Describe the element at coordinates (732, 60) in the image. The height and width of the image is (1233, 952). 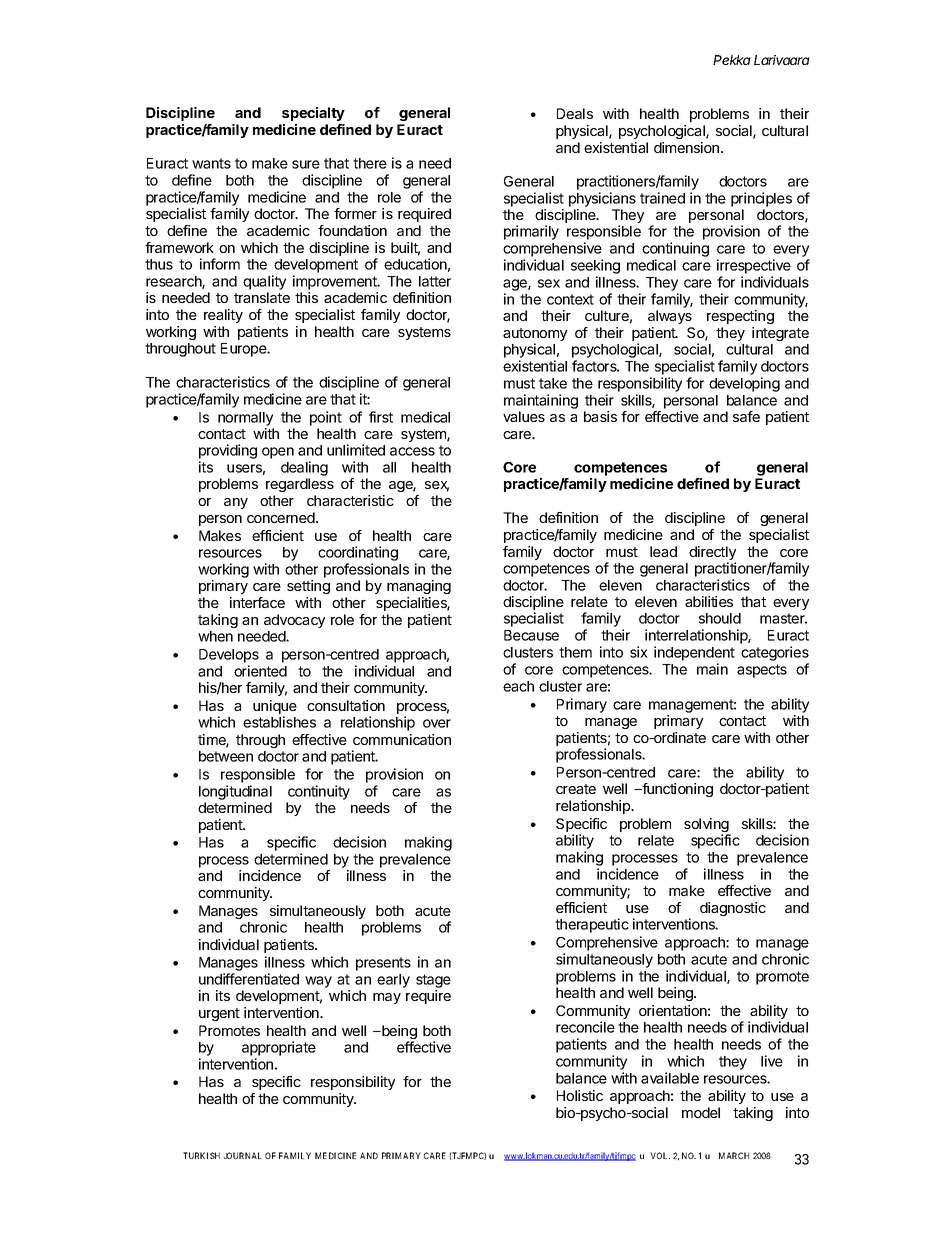
I see `Pekka` at that location.
